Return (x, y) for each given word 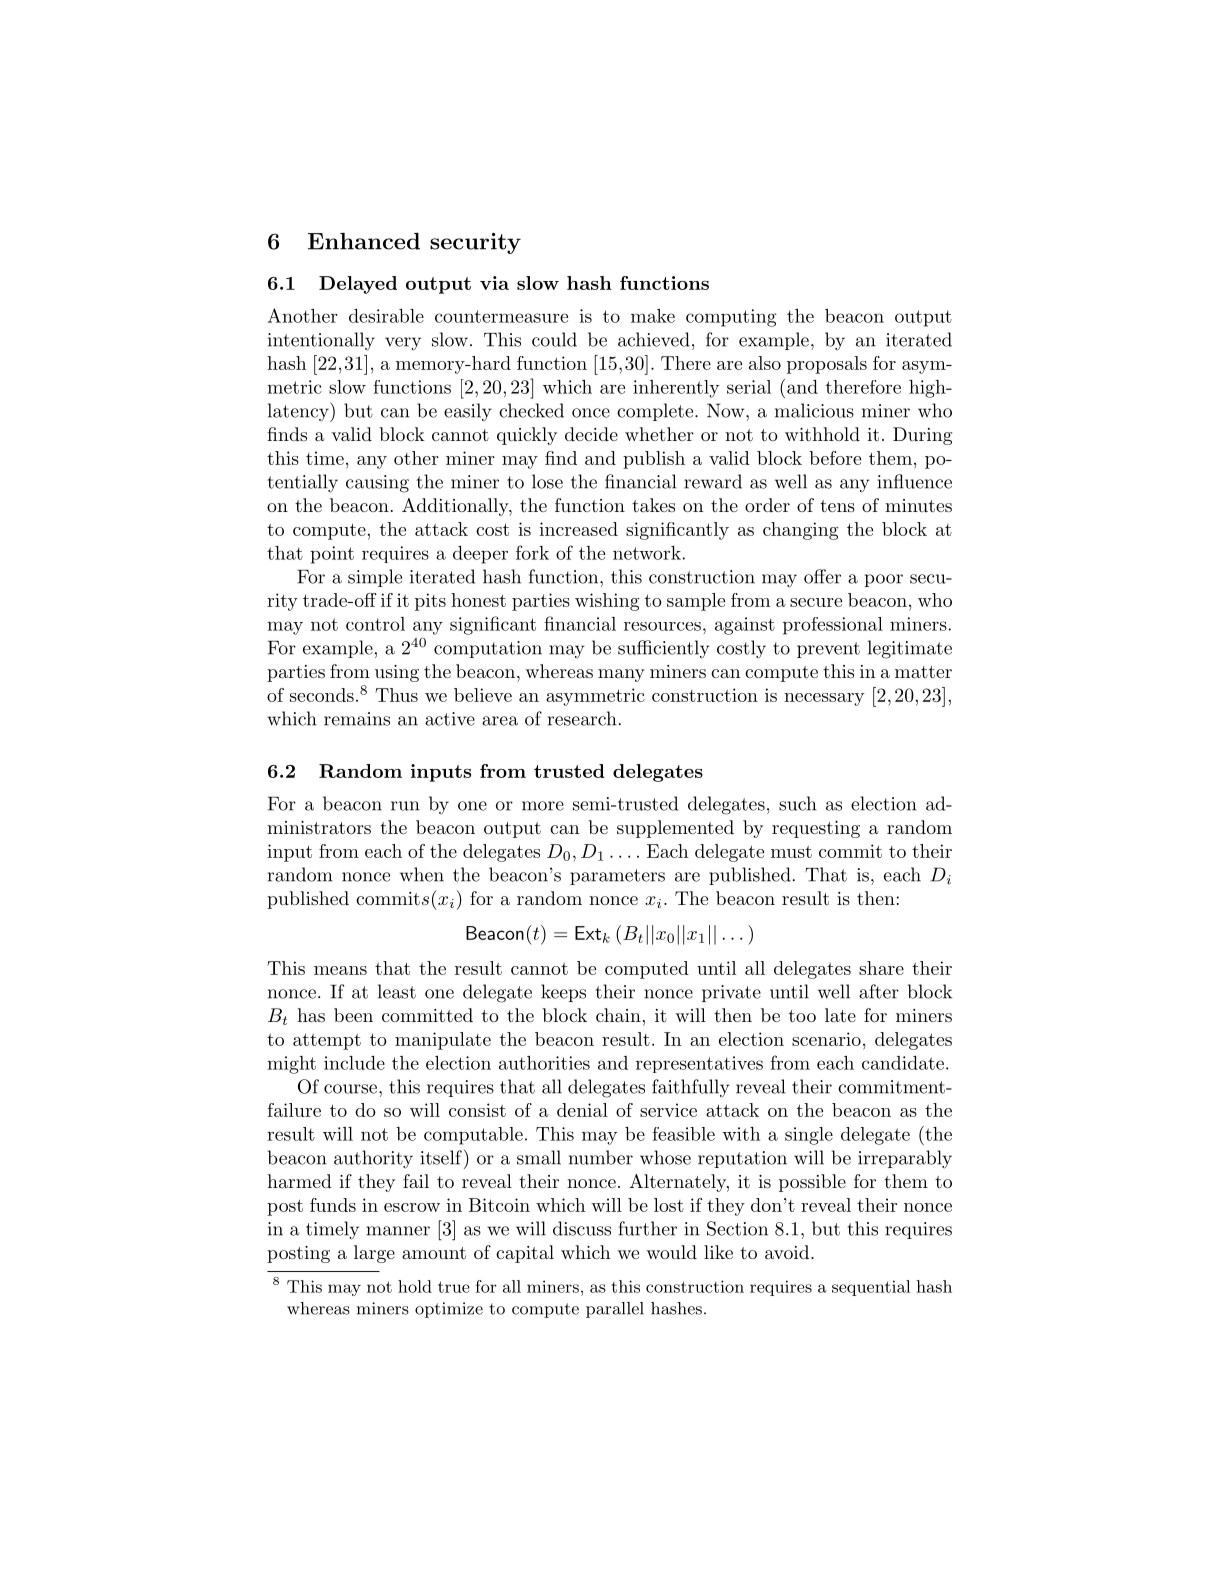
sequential (871, 1288)
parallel (615, 1310)
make (653, 316)
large (374, 1254)
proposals (827, 365)
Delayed (358, 285)
